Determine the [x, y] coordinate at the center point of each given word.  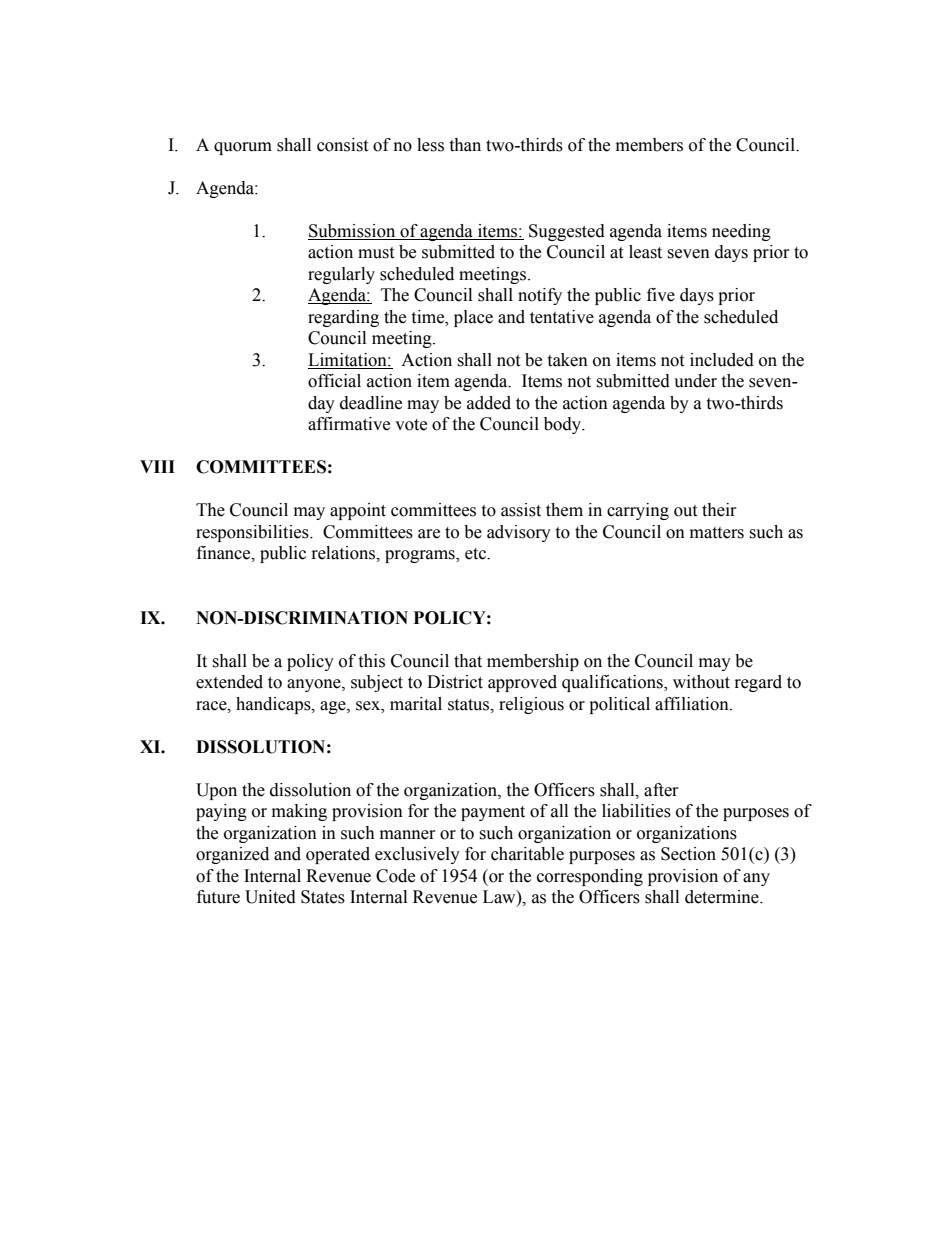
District [455, 682]
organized [232, 855]
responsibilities [253, 533]
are [429, 534]
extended [229, 682]
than [465, 145]
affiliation [693, 704]
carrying [638, 511]
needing [741, 232]
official [334, 381]
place [473, 318]
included [722, 360]
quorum [243, 148]
